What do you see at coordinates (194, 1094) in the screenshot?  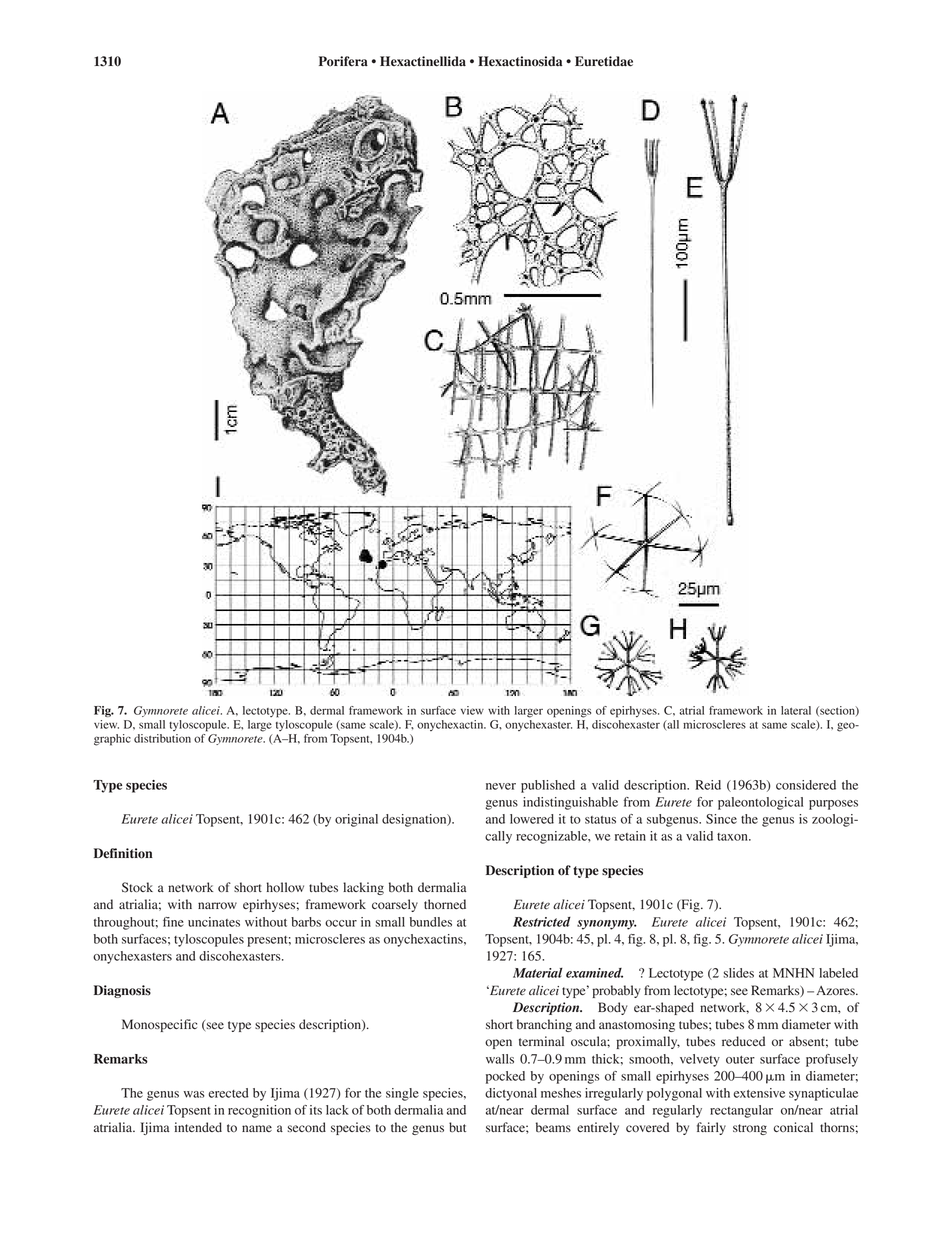 I see `was` at bounding box center [194, 1094].
